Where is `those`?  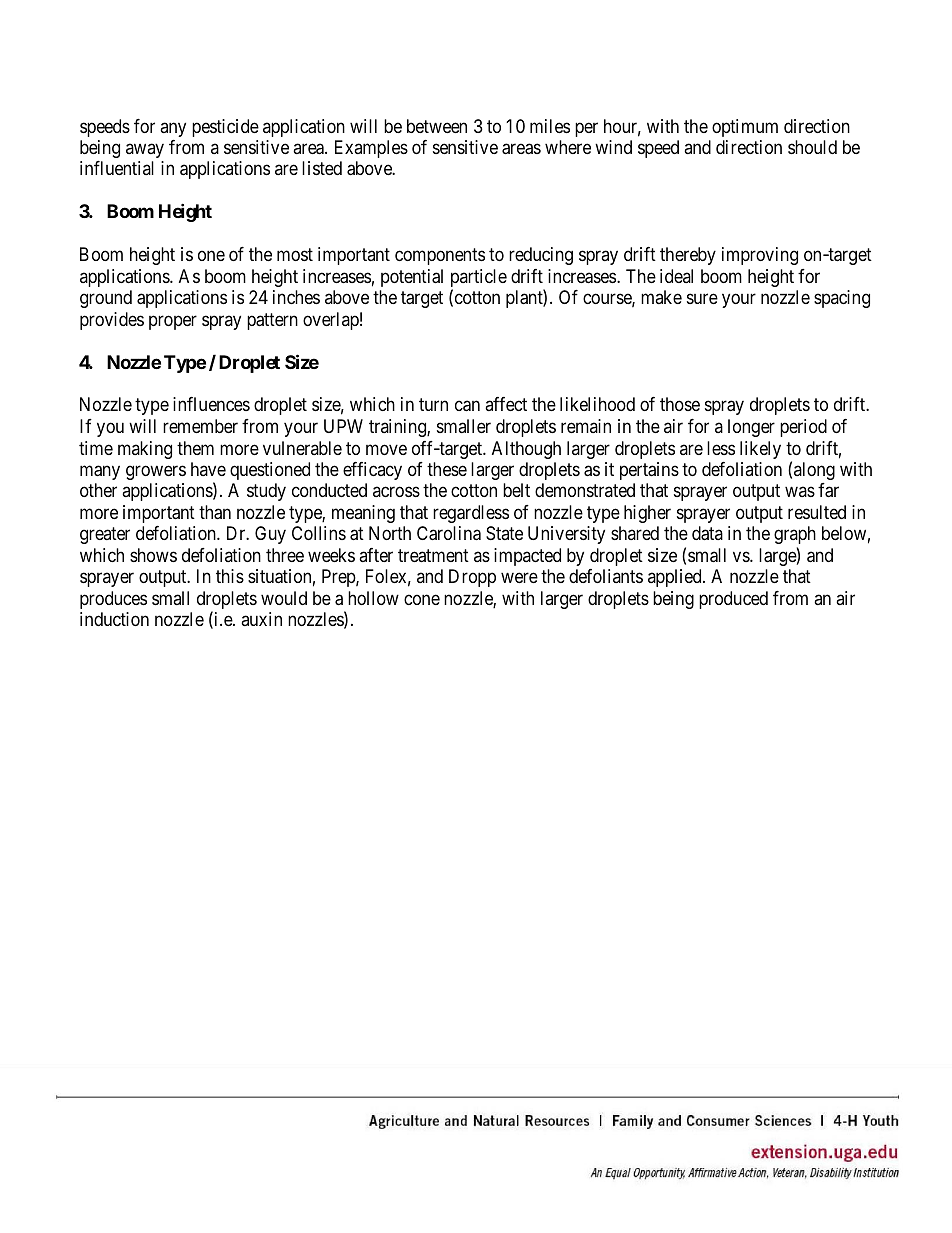 those is located at coordinates (680, 404).
